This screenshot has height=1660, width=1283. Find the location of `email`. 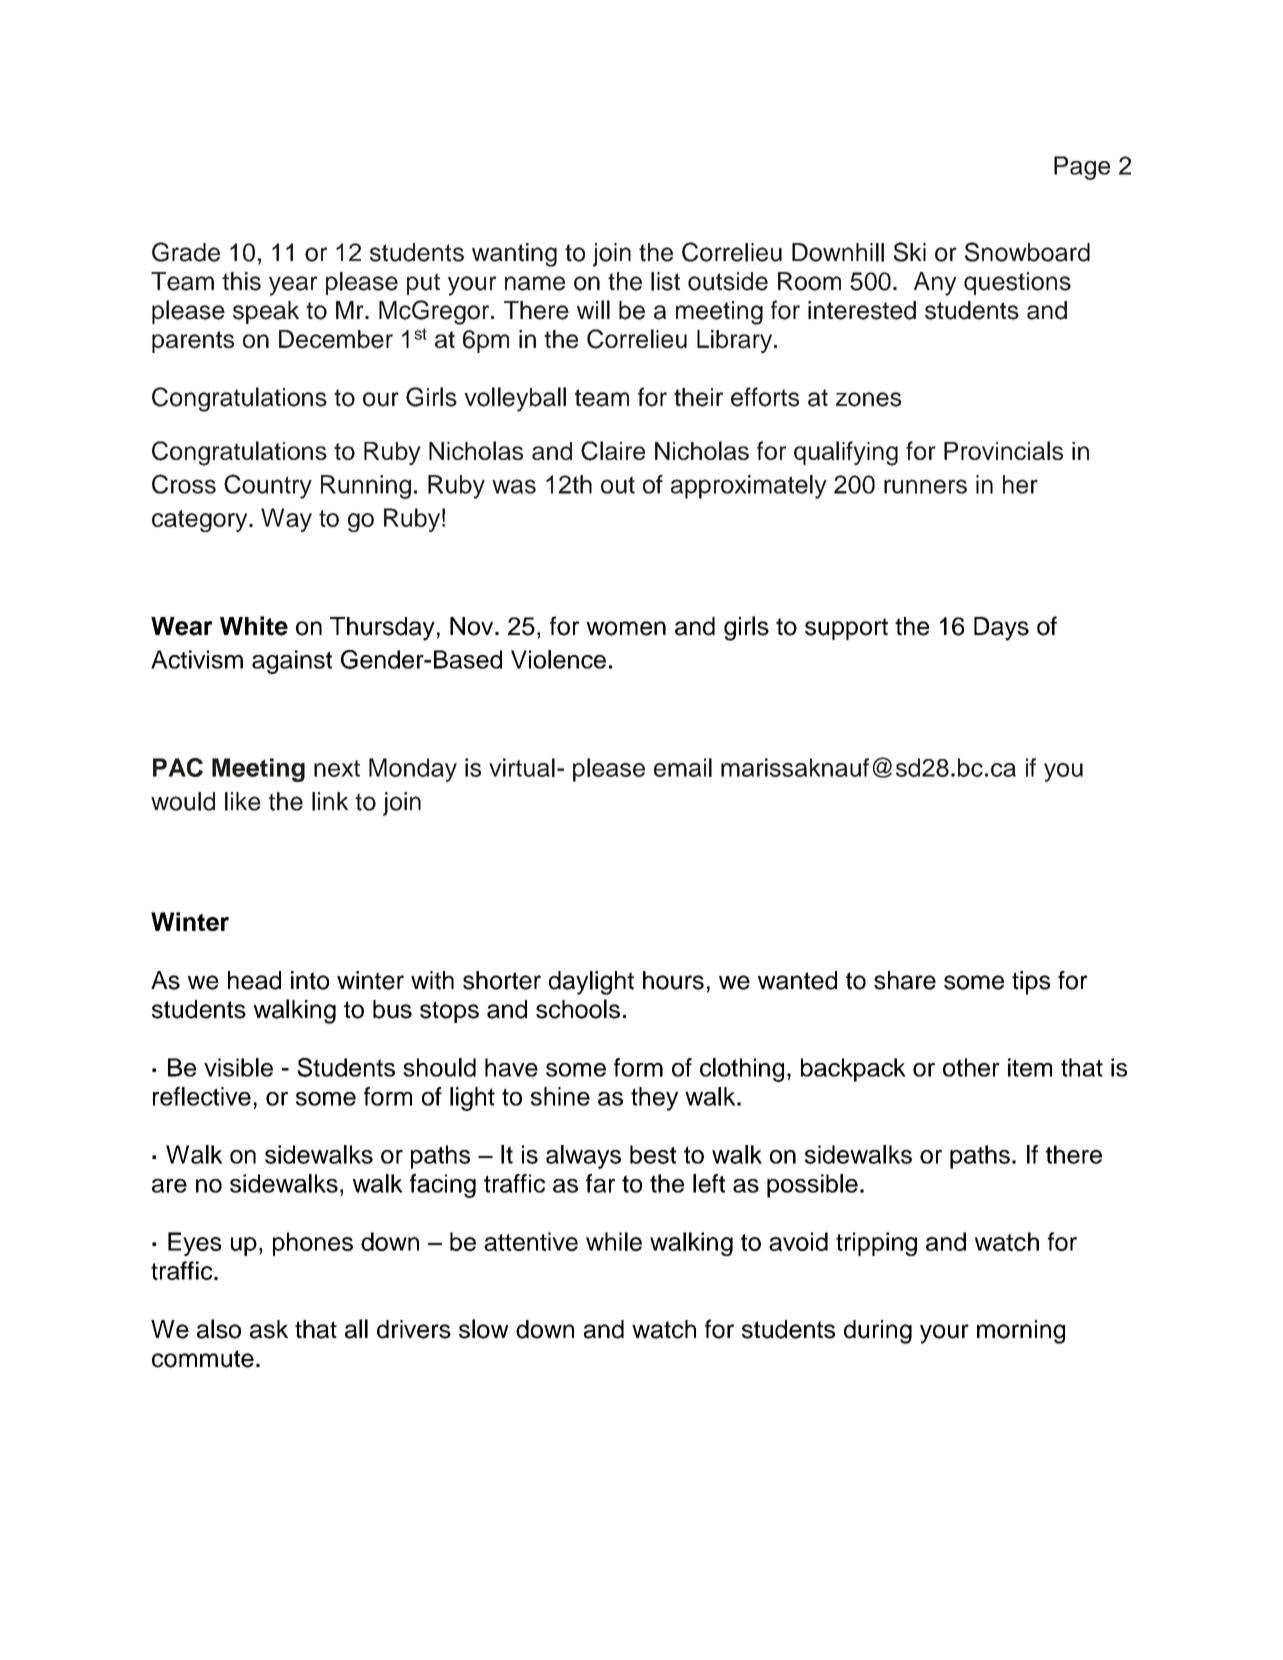

email is located at coordinates (683, 767).
